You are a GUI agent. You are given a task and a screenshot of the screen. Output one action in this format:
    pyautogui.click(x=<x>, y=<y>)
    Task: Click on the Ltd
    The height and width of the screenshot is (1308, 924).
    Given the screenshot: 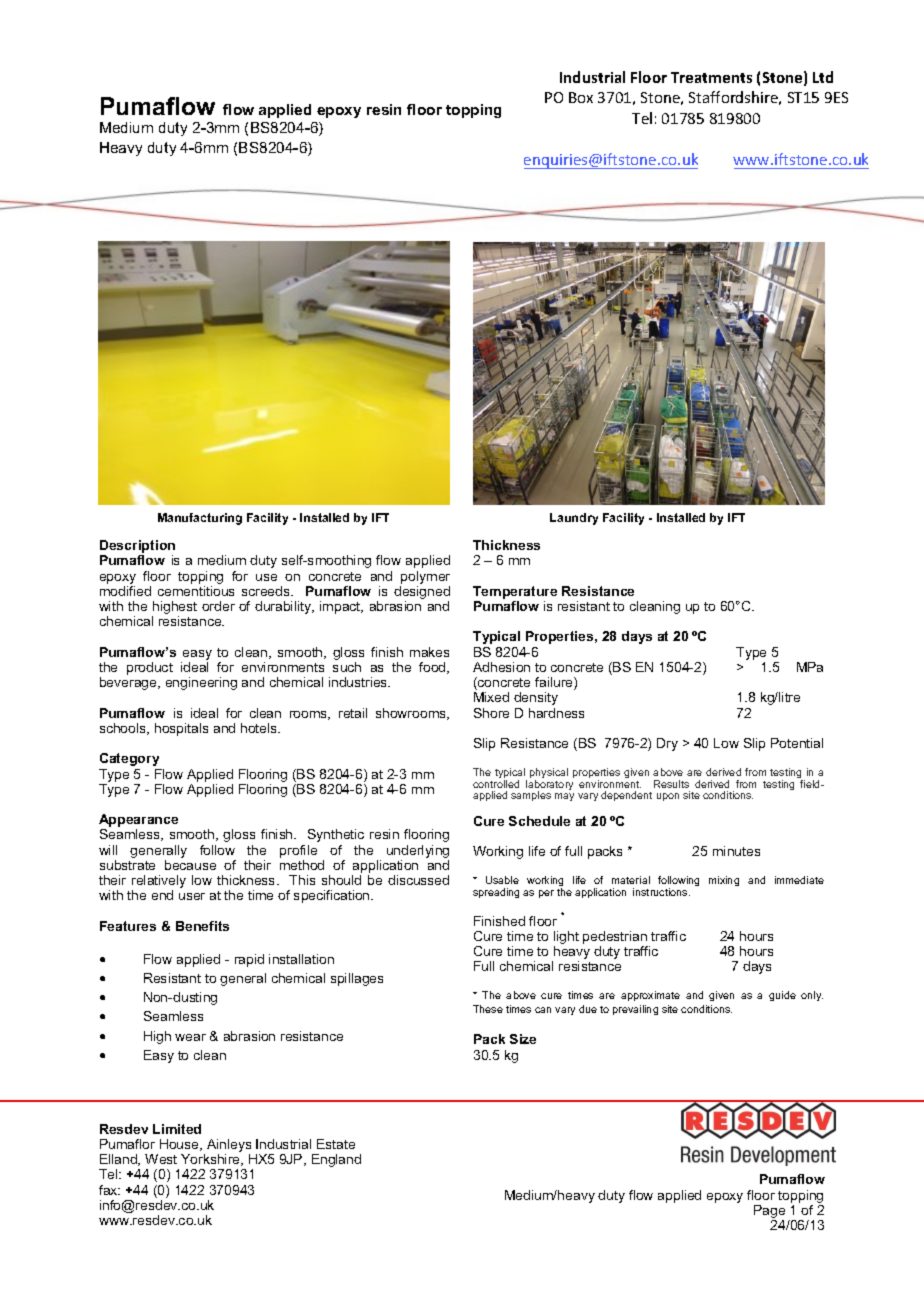 What is the action you would take?
    pyautogui.click(x=823, y=77)
